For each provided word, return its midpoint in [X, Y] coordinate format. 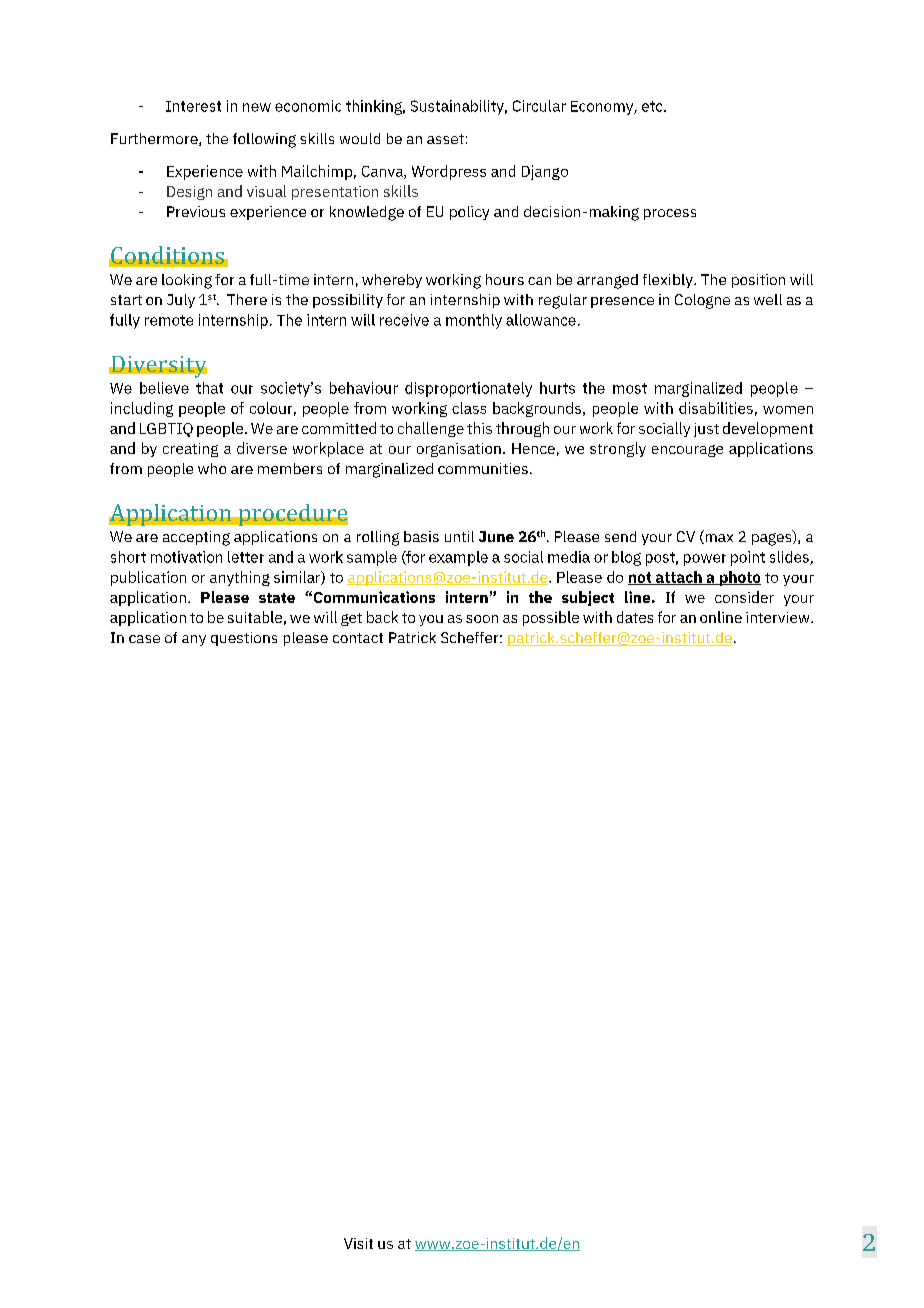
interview [779, 617]
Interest [193, 106]
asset [445, 139]
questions [244, 639]
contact [358, 638]
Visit [358, 1243]
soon [482, 619]
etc [653, 106]
